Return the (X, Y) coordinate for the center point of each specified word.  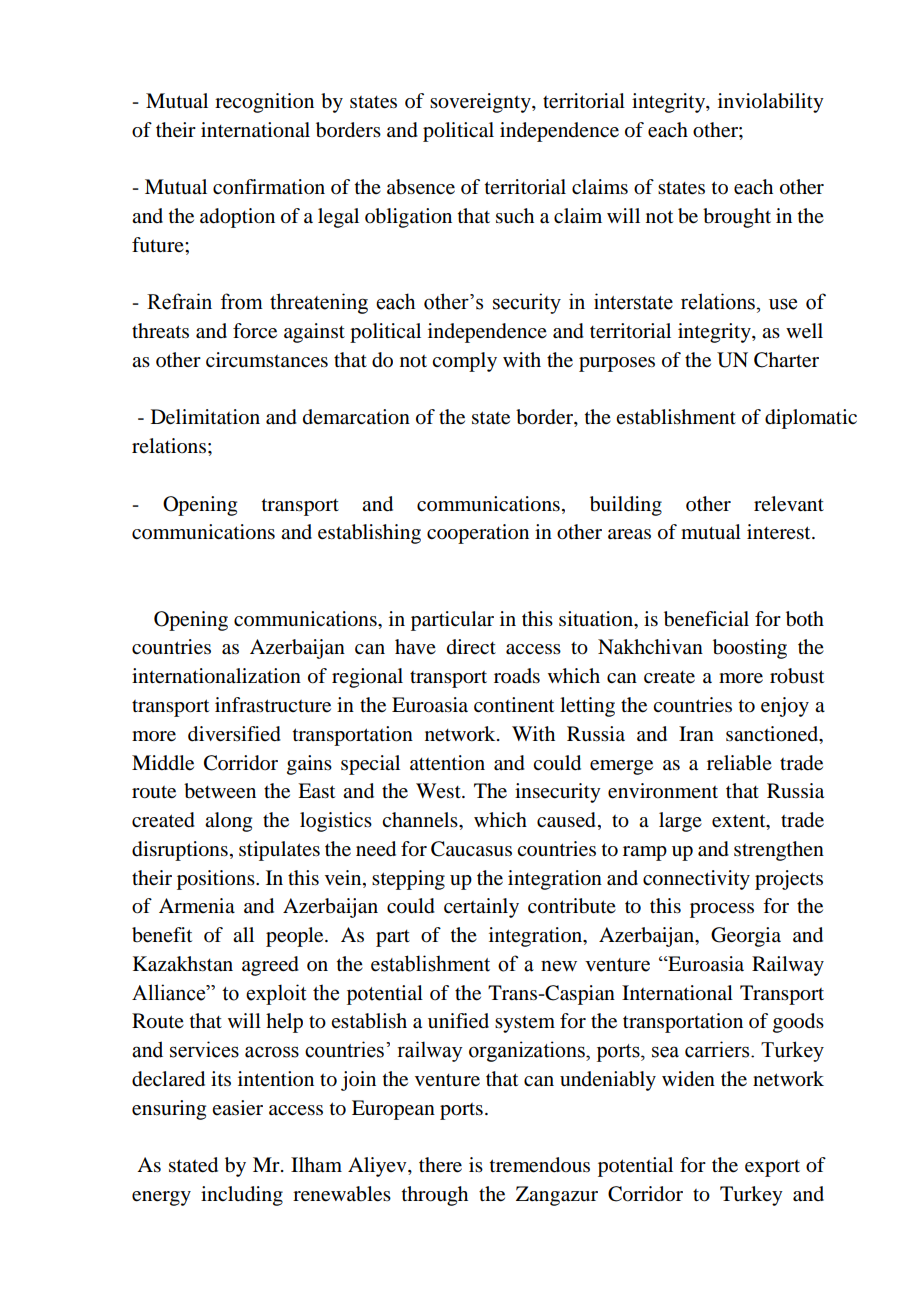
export (772, 1168)
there (440, 1165)
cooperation (478, 534)
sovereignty (481, 103)
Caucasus (471, 849)
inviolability (771, 103)
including (242, 1196)
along (228, 822)
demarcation (356, 417)
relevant (789, 504)
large (680, 822)
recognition (264, 103)
